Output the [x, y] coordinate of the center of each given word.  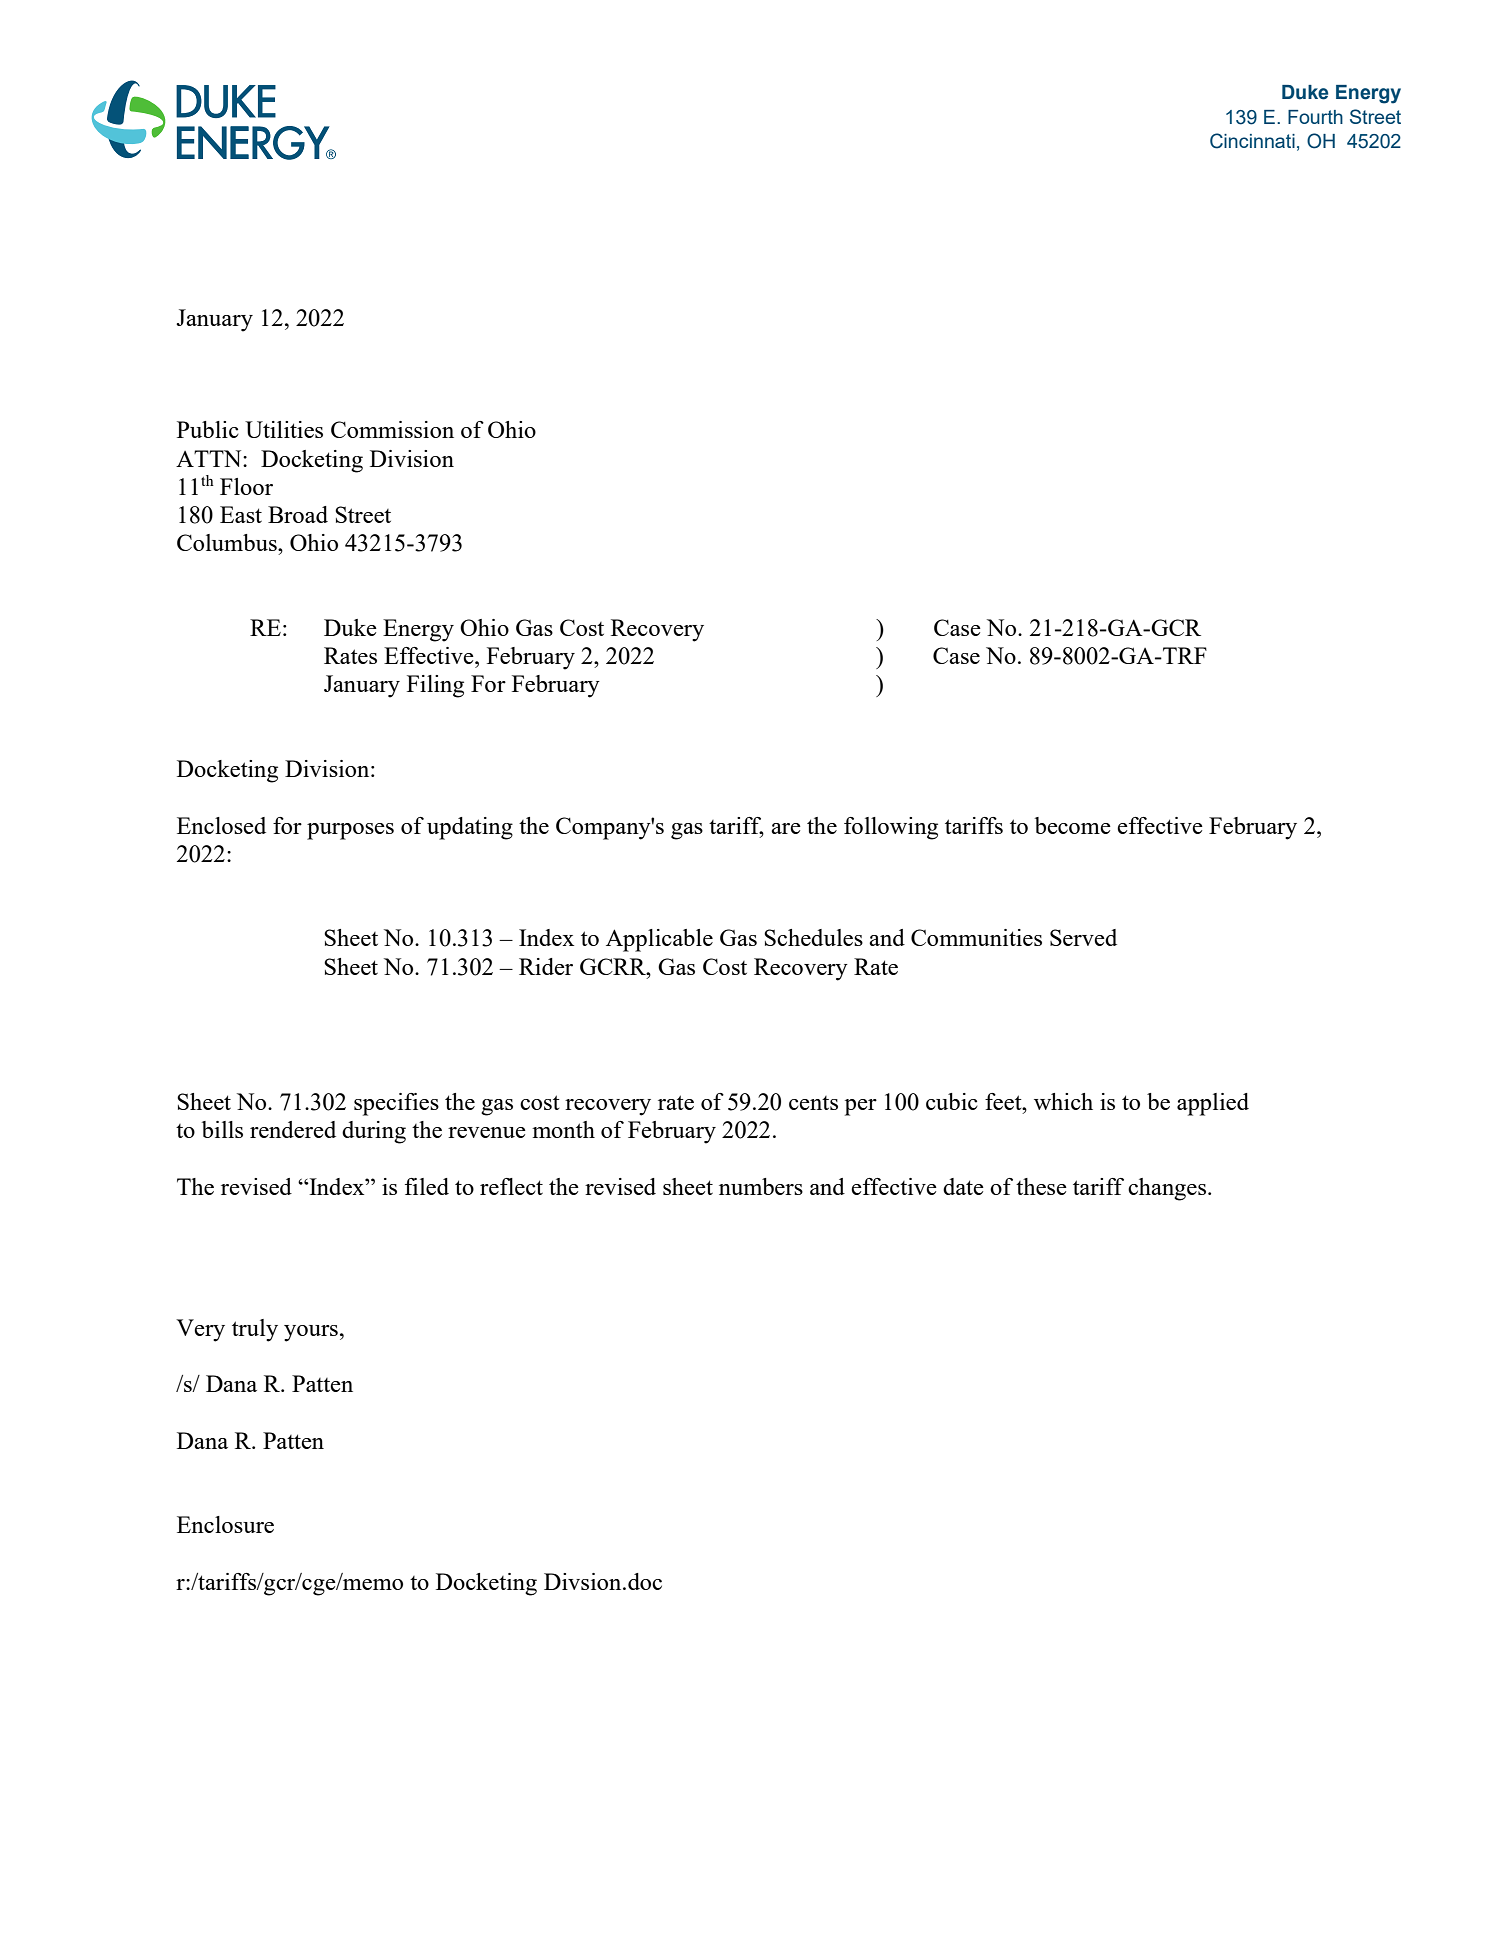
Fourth [1315, 117]
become [1073, 825]
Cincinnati [1252, 141]
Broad [298, 514]
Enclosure [225, 1524]
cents [813, 1103]
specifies [396, 1104]
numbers [761, 1186]
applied [1213, 1104]
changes [1168, 1189]
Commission [392, 429]
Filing [435, 686]
